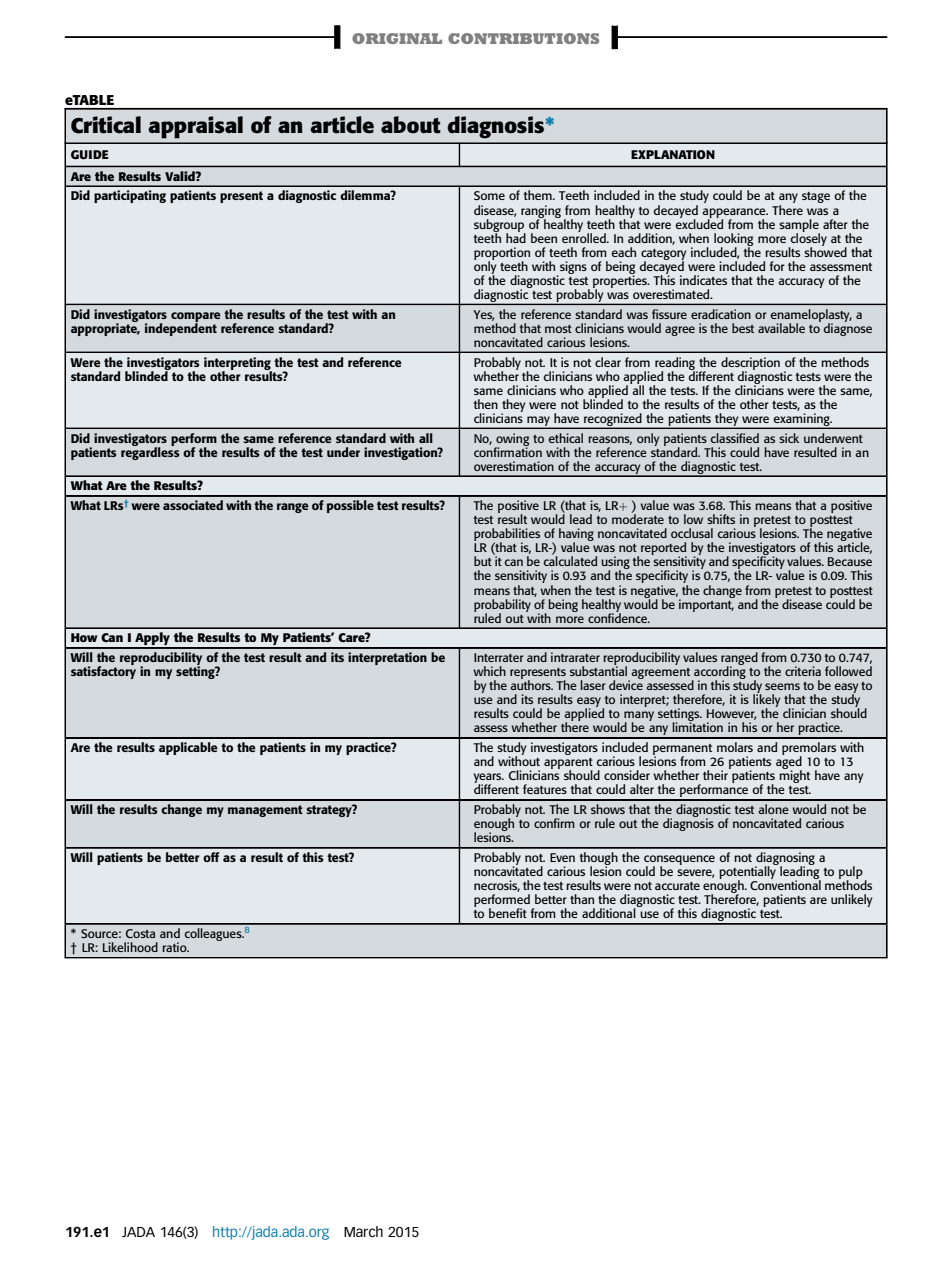  What do you see at coordinates (103, 671) in the image?
I see `satisfactory` at bounding box center [103, 671].
